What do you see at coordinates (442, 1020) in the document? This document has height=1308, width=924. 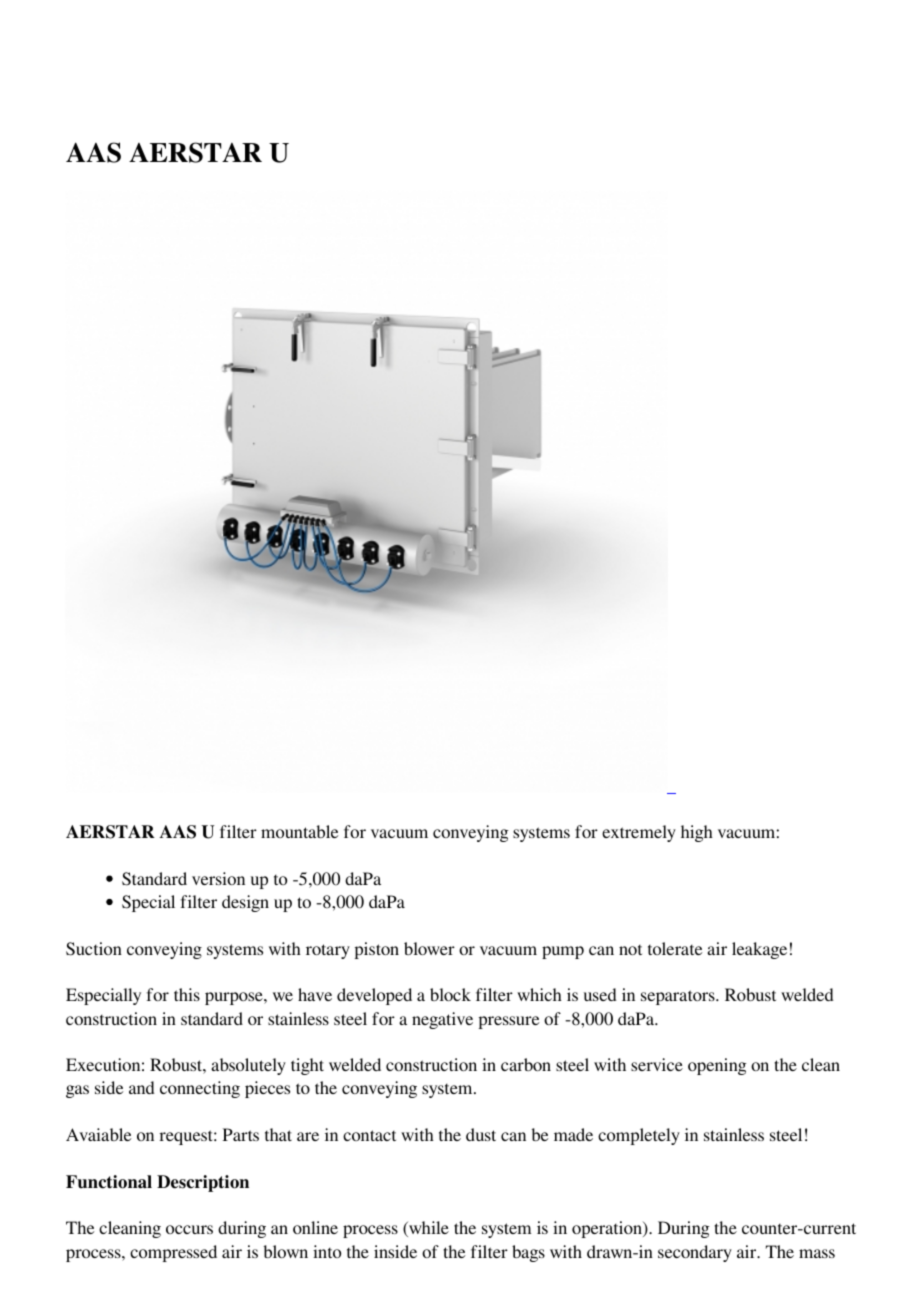 I see `negative` at bounding box center [442, 1020].
